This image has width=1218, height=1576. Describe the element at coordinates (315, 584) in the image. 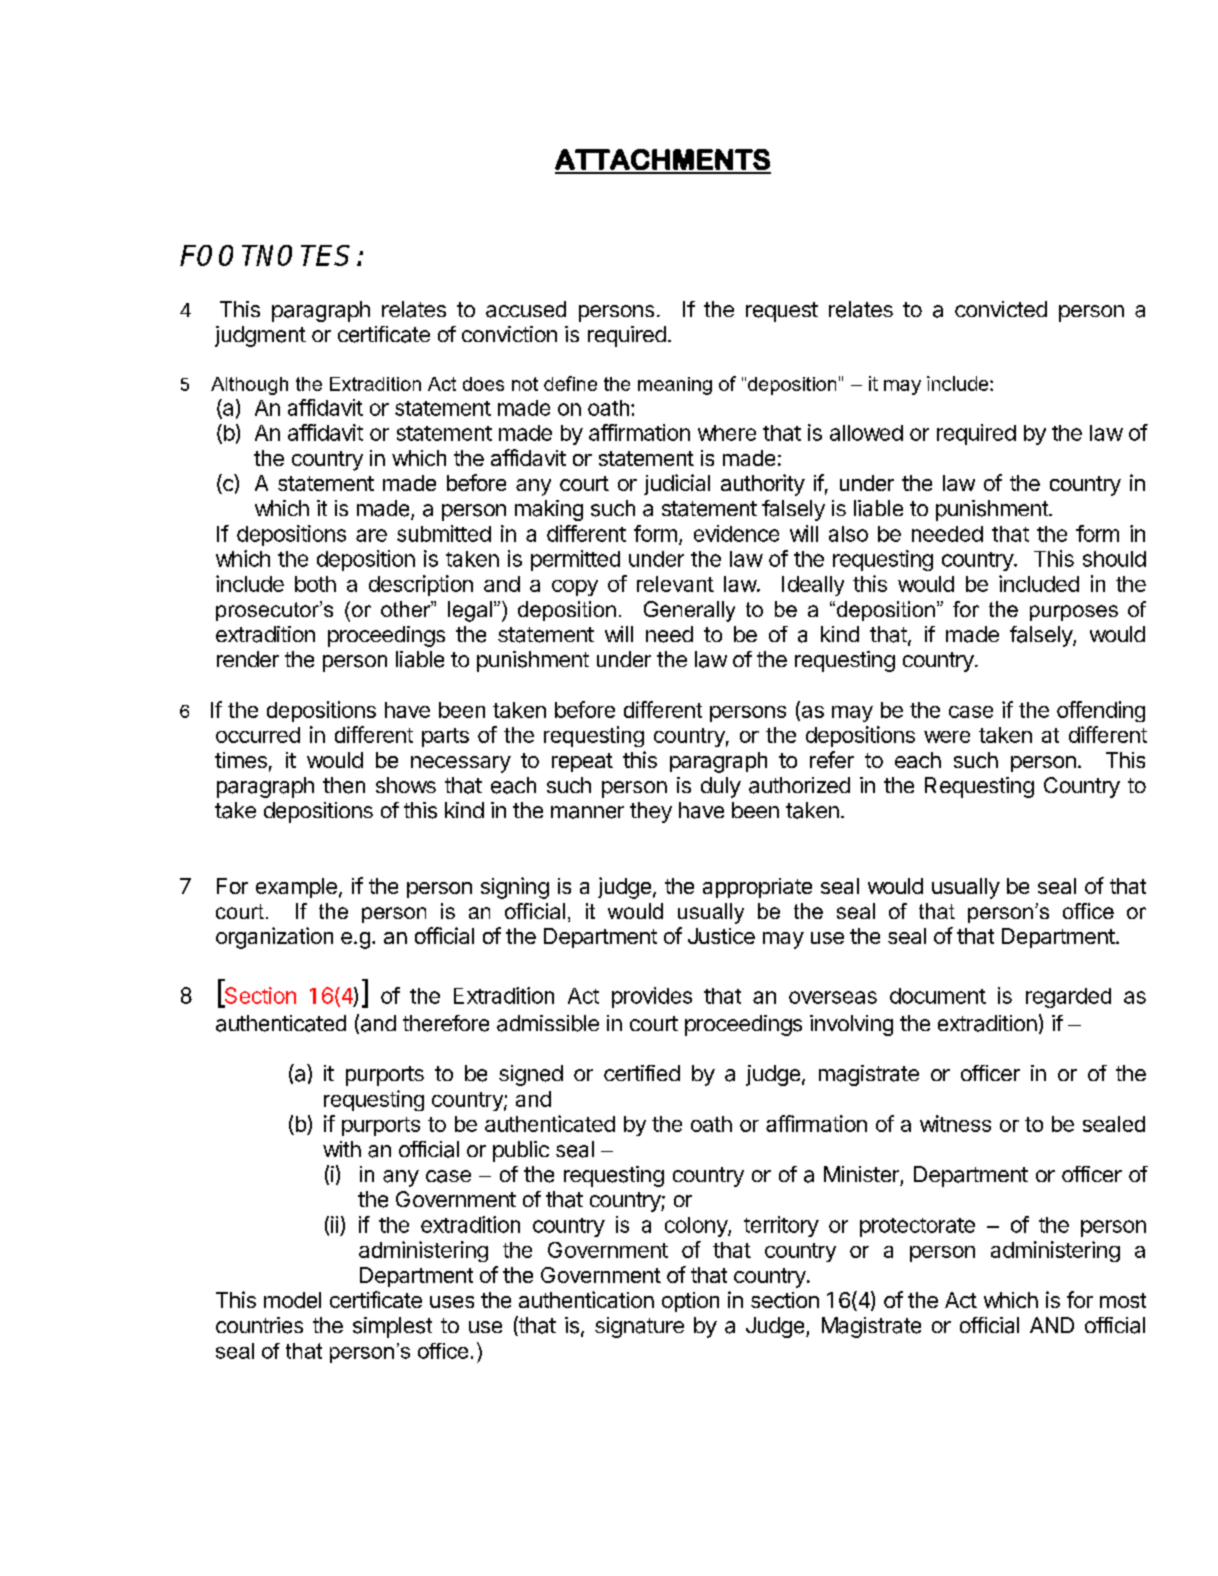

I see `both` at that location.
